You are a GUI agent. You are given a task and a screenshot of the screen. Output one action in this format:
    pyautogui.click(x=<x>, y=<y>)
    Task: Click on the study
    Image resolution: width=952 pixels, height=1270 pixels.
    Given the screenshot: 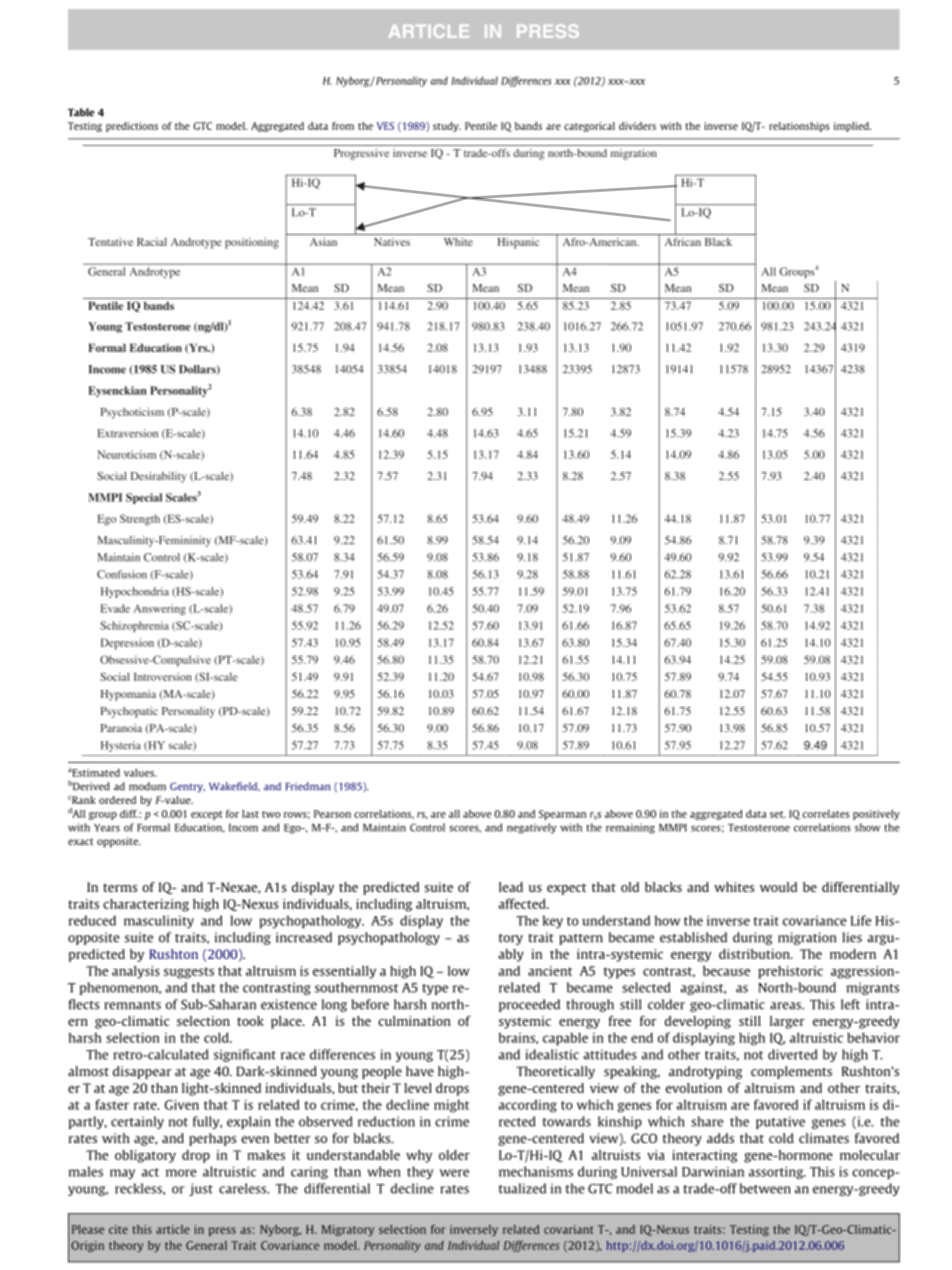 What is the action you would take?
    pyautogui.click(x=447, y=127)
